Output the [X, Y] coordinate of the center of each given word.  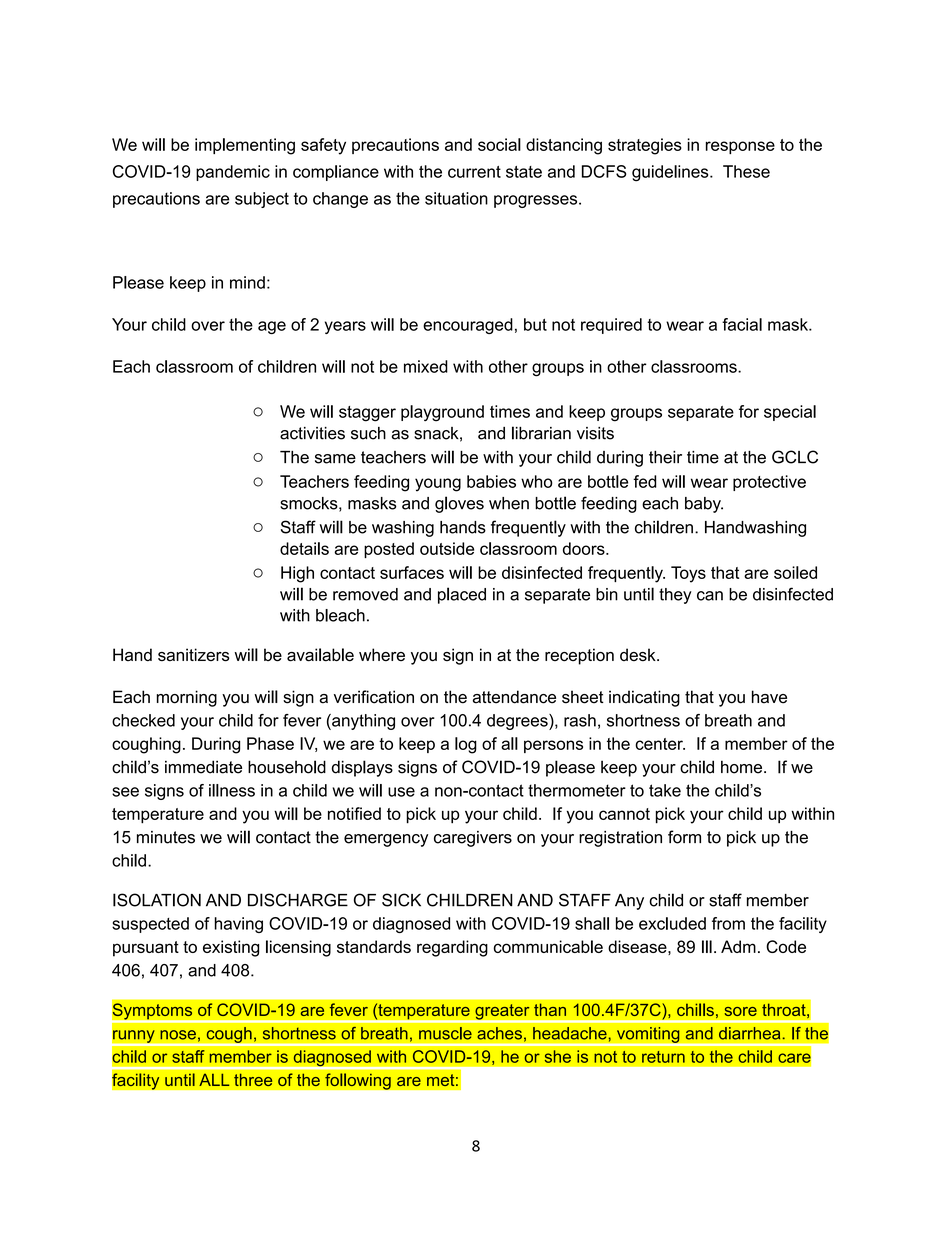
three [253, 1080]
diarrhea [751, 1033]
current [474, 172]
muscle [445, 1033]
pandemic [233, 173]
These [746, 171]
